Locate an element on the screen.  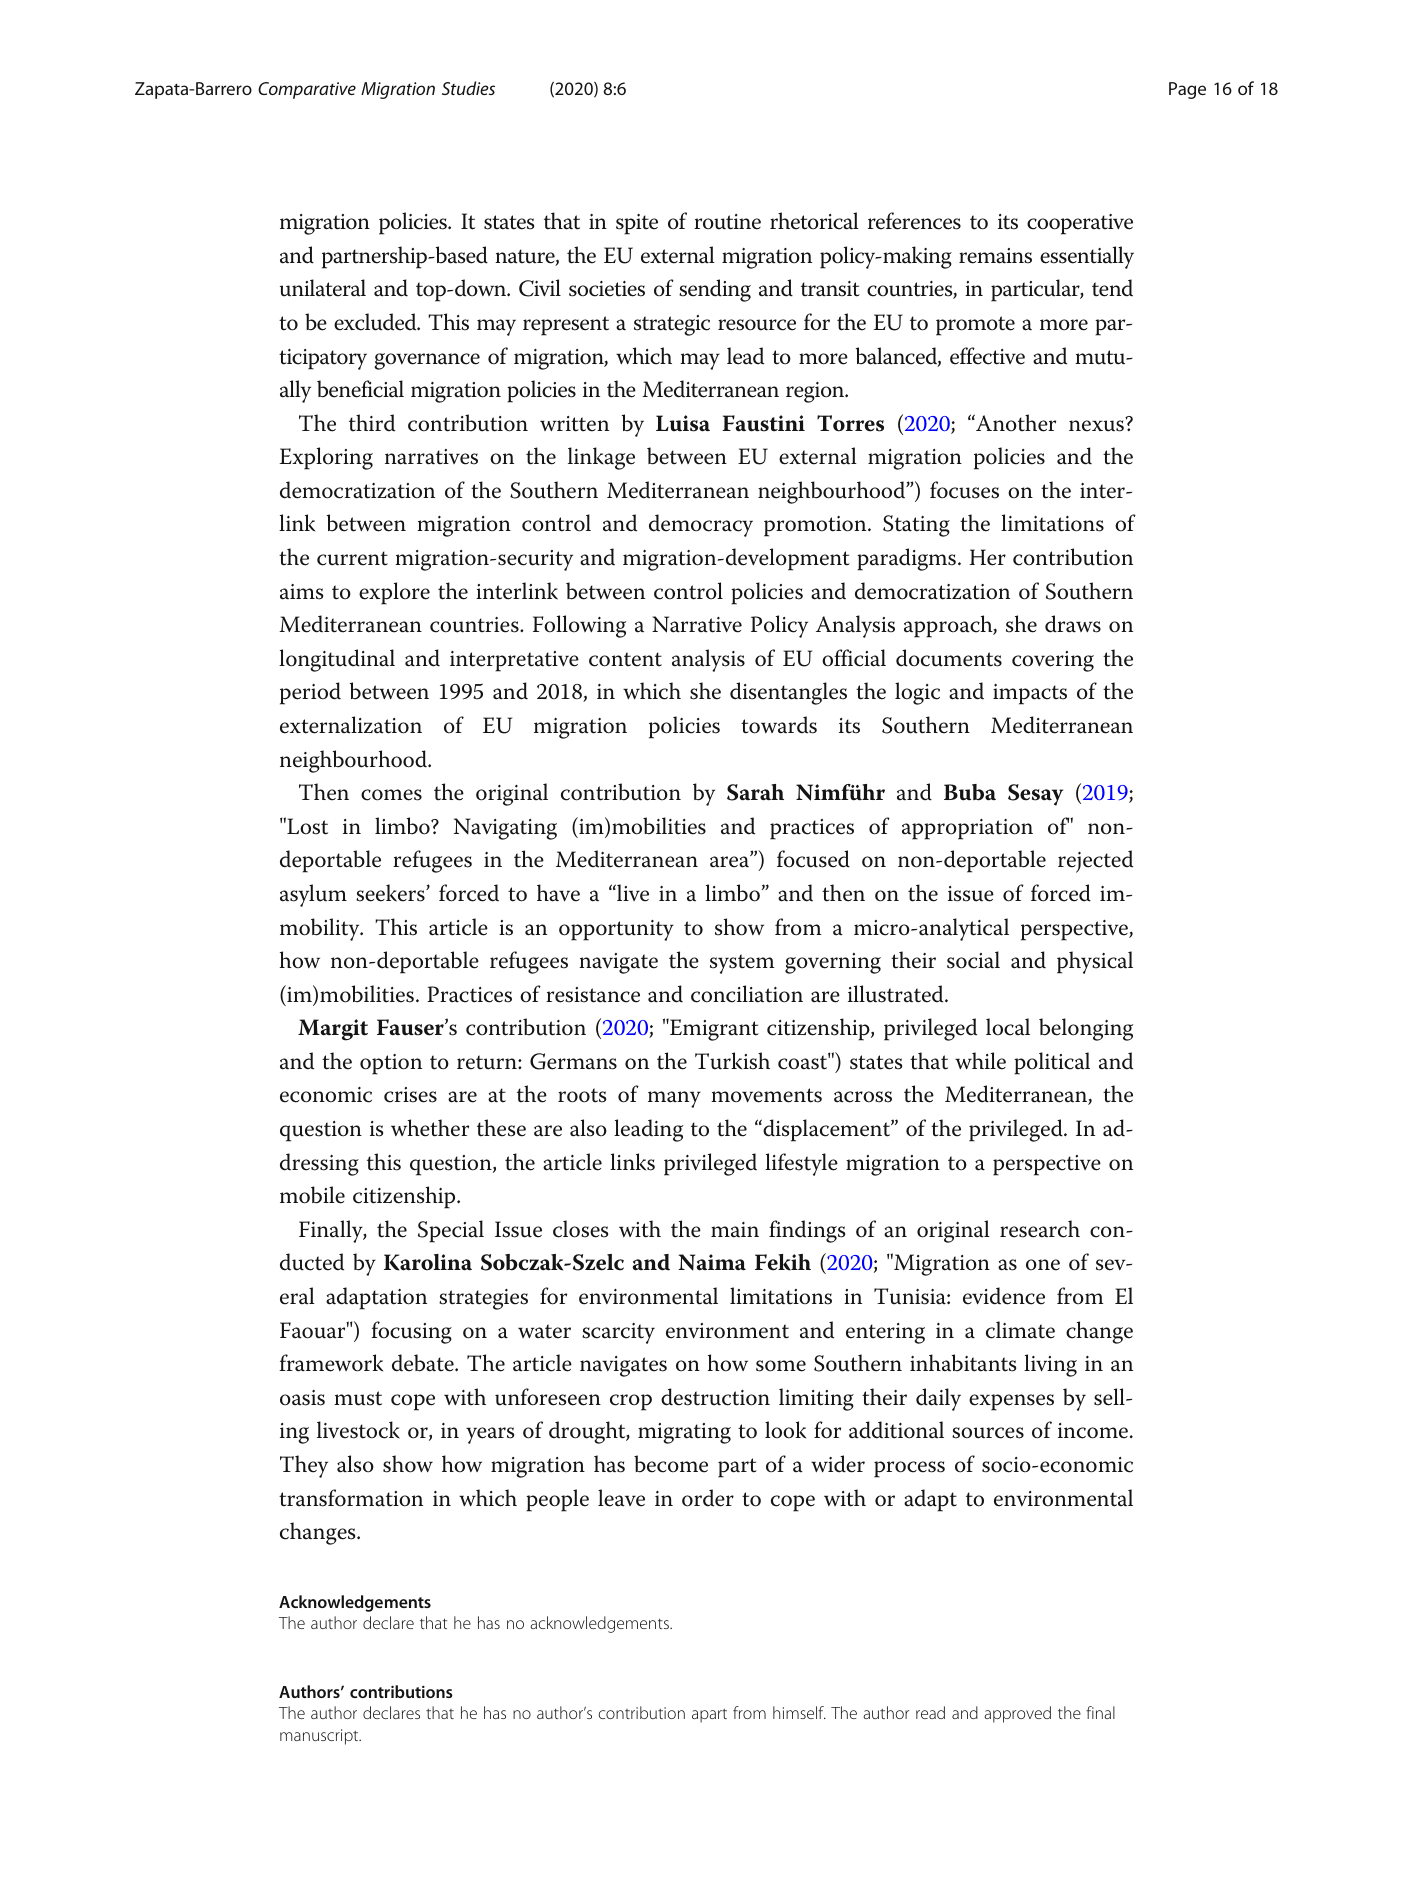
routine is located at coordinates (727, 222).
